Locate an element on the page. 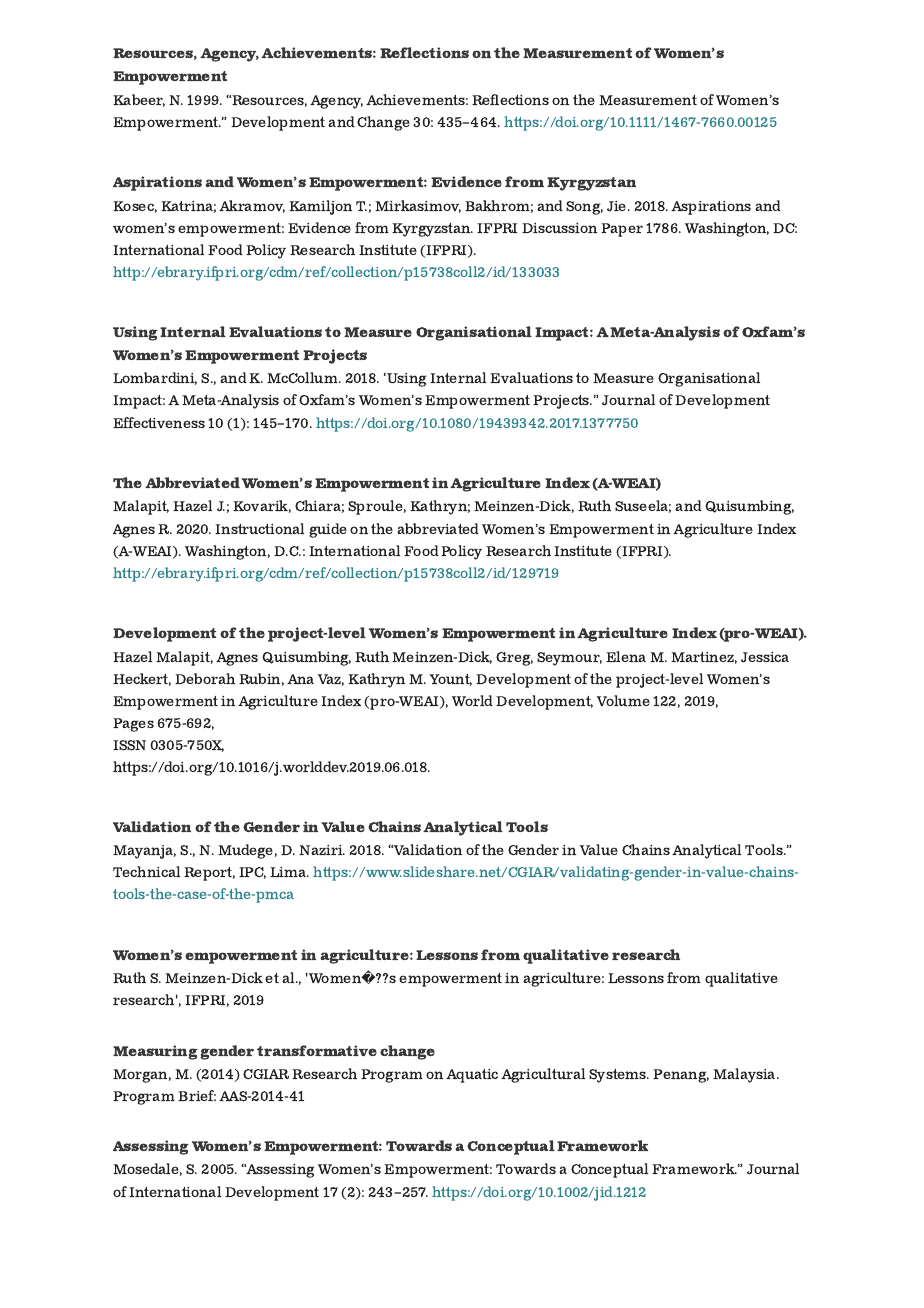  Instructional is located at coordinates (259, 528).
